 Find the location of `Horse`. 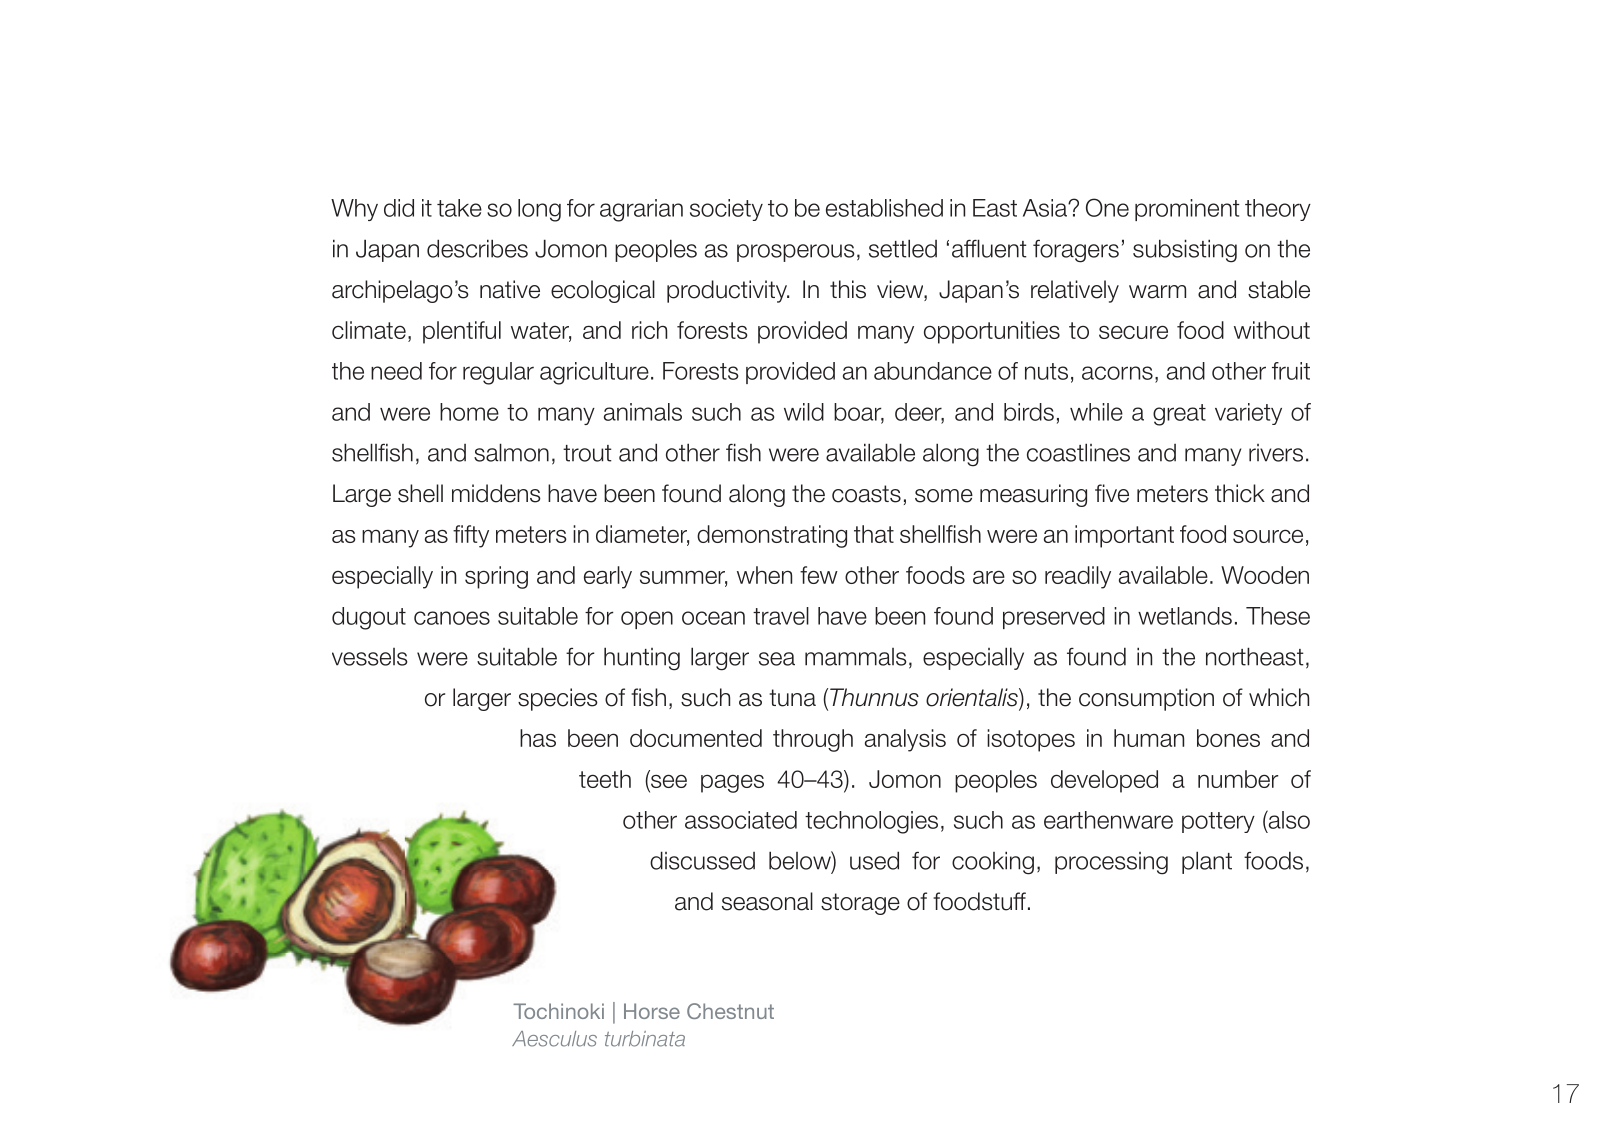

Horse is located at coordinates (652, 1011).
